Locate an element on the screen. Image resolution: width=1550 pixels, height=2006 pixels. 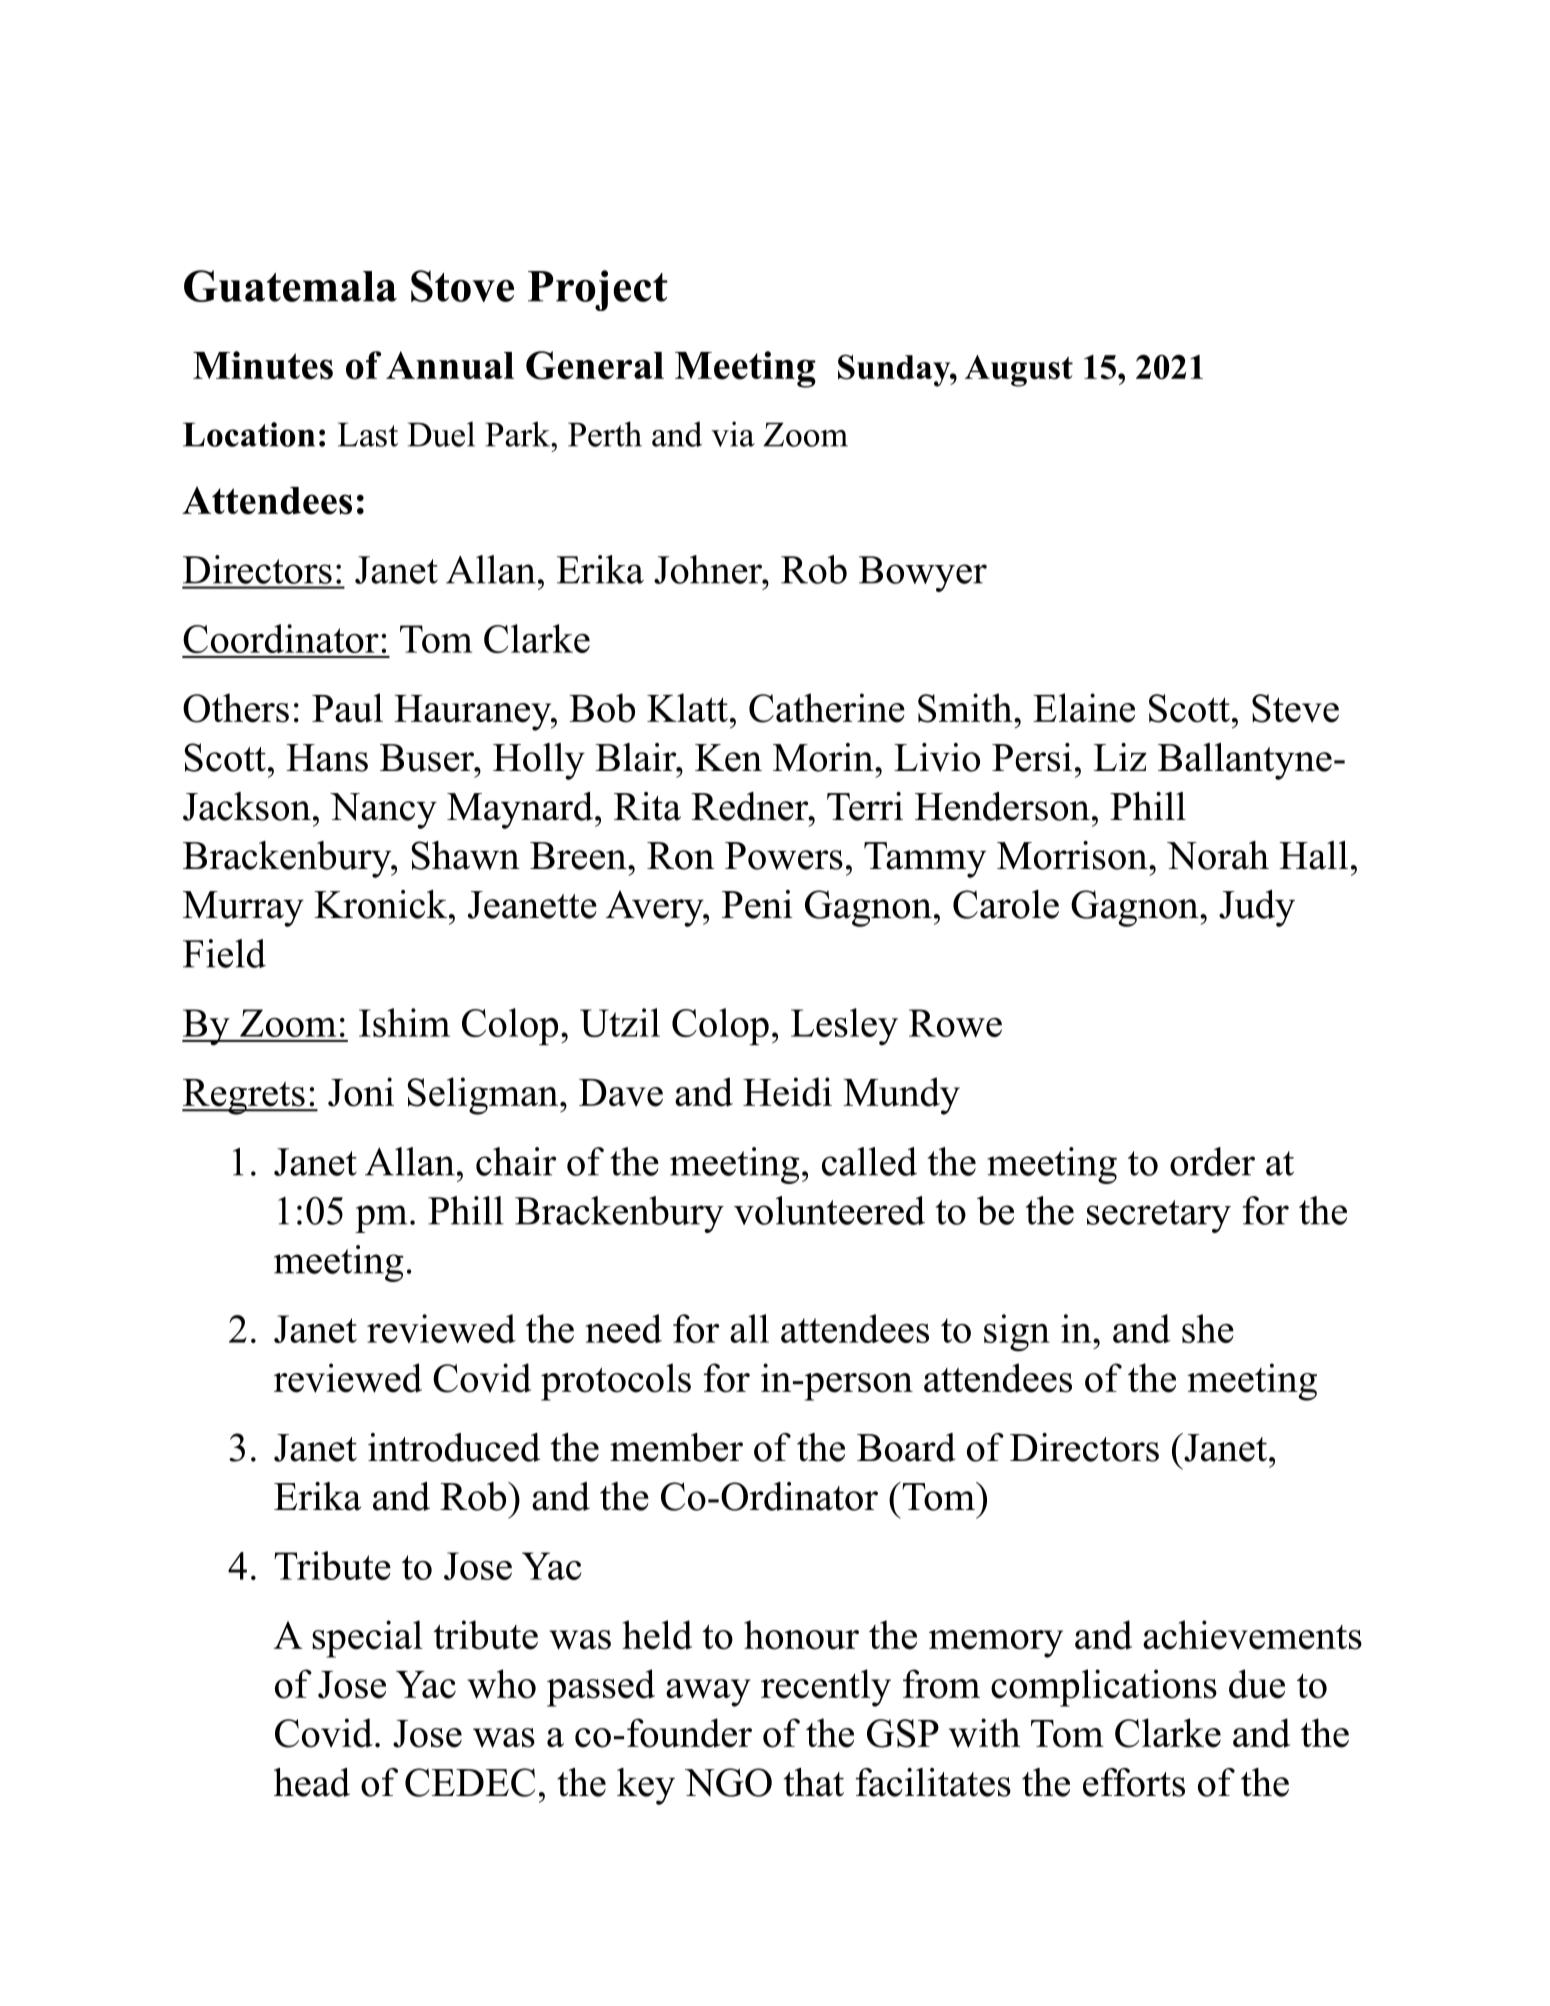
efforts is located at coordinates (1134, 1782).
